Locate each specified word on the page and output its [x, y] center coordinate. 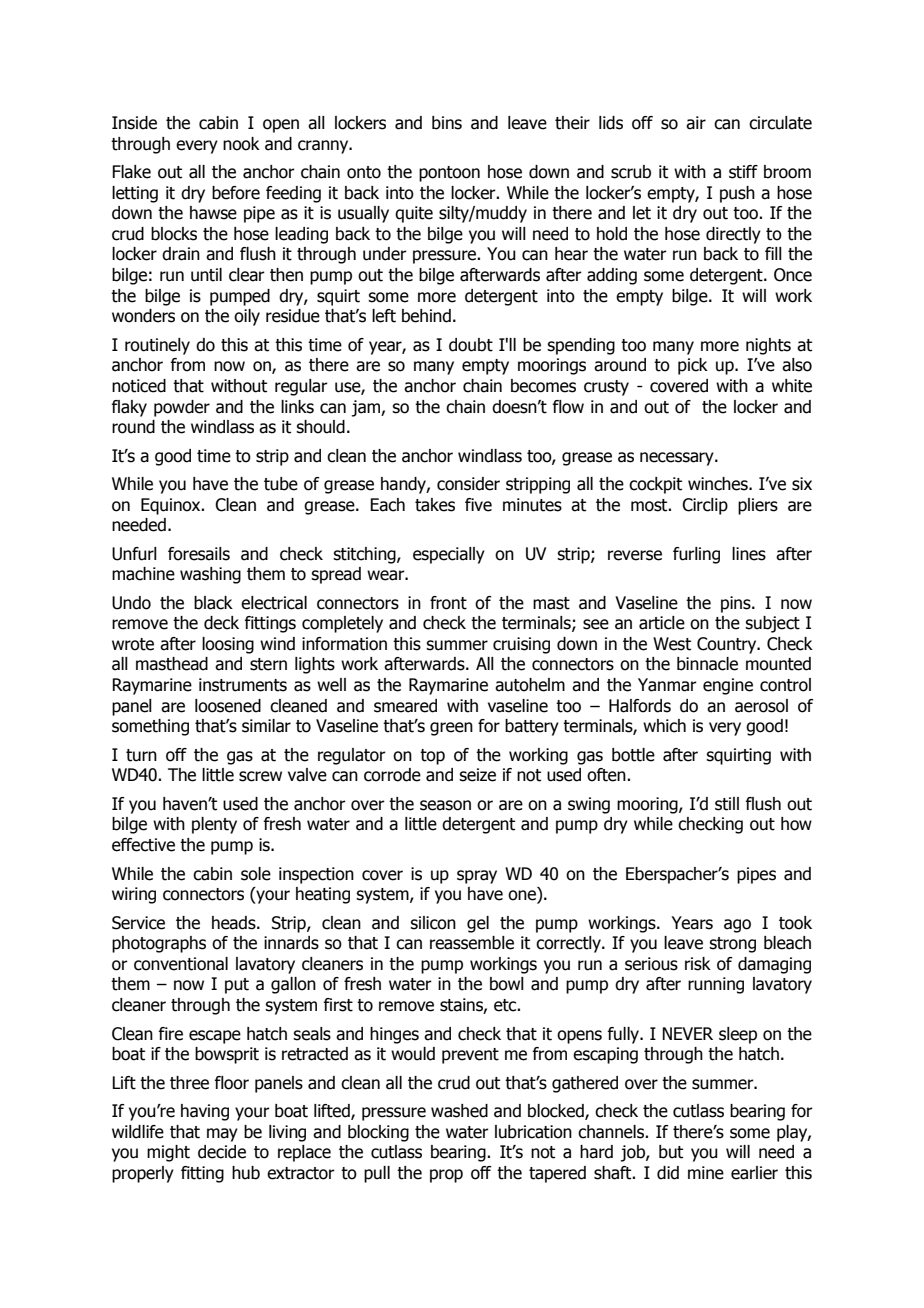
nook [241, 144]
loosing [228, 645]
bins [447, 123]
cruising [521, 645]
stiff [743, 172]
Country [728, 645]
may [222, 1135]
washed [459, 1111]
